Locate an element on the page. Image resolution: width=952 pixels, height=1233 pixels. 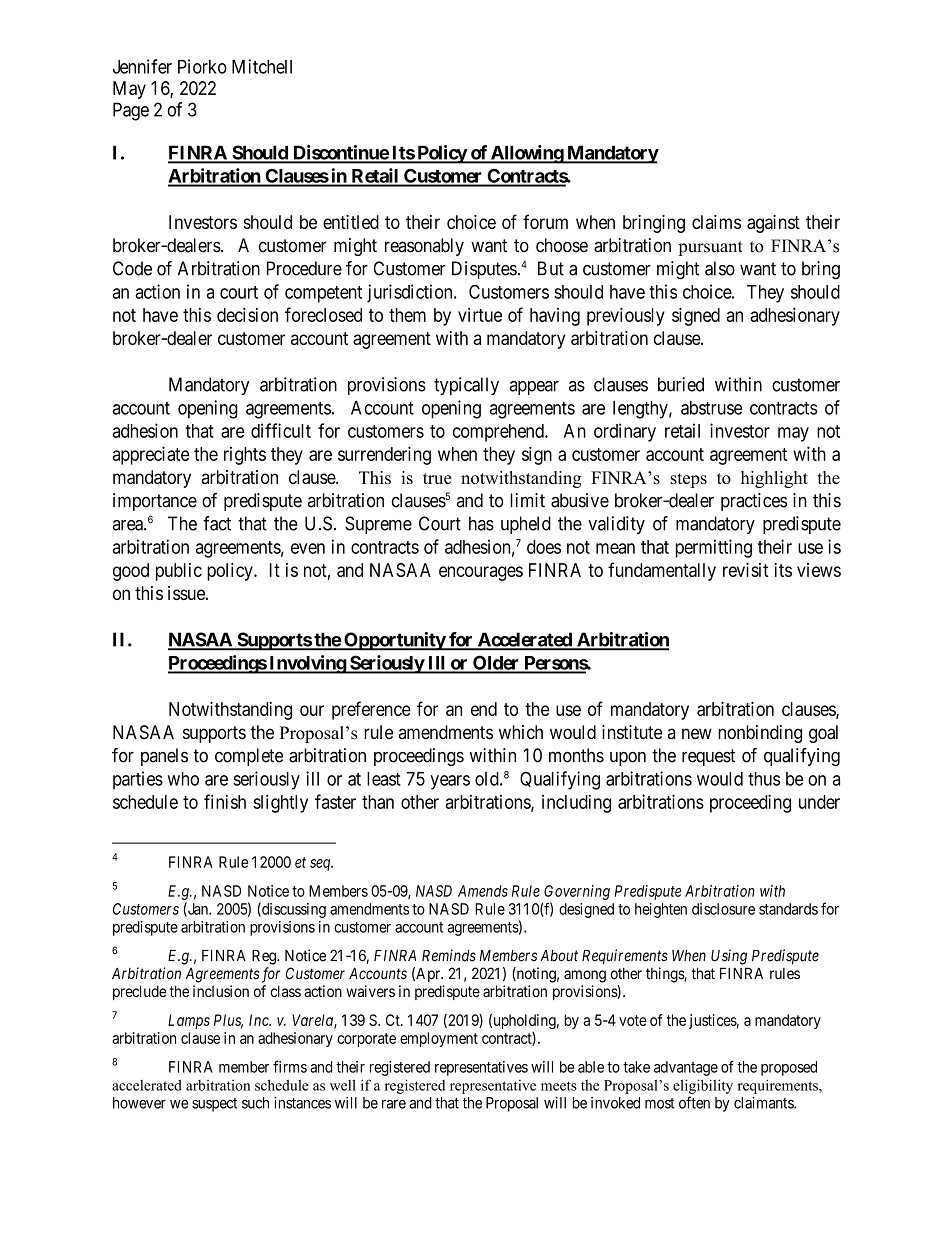
encourages is located at coordinates (481, 573).
